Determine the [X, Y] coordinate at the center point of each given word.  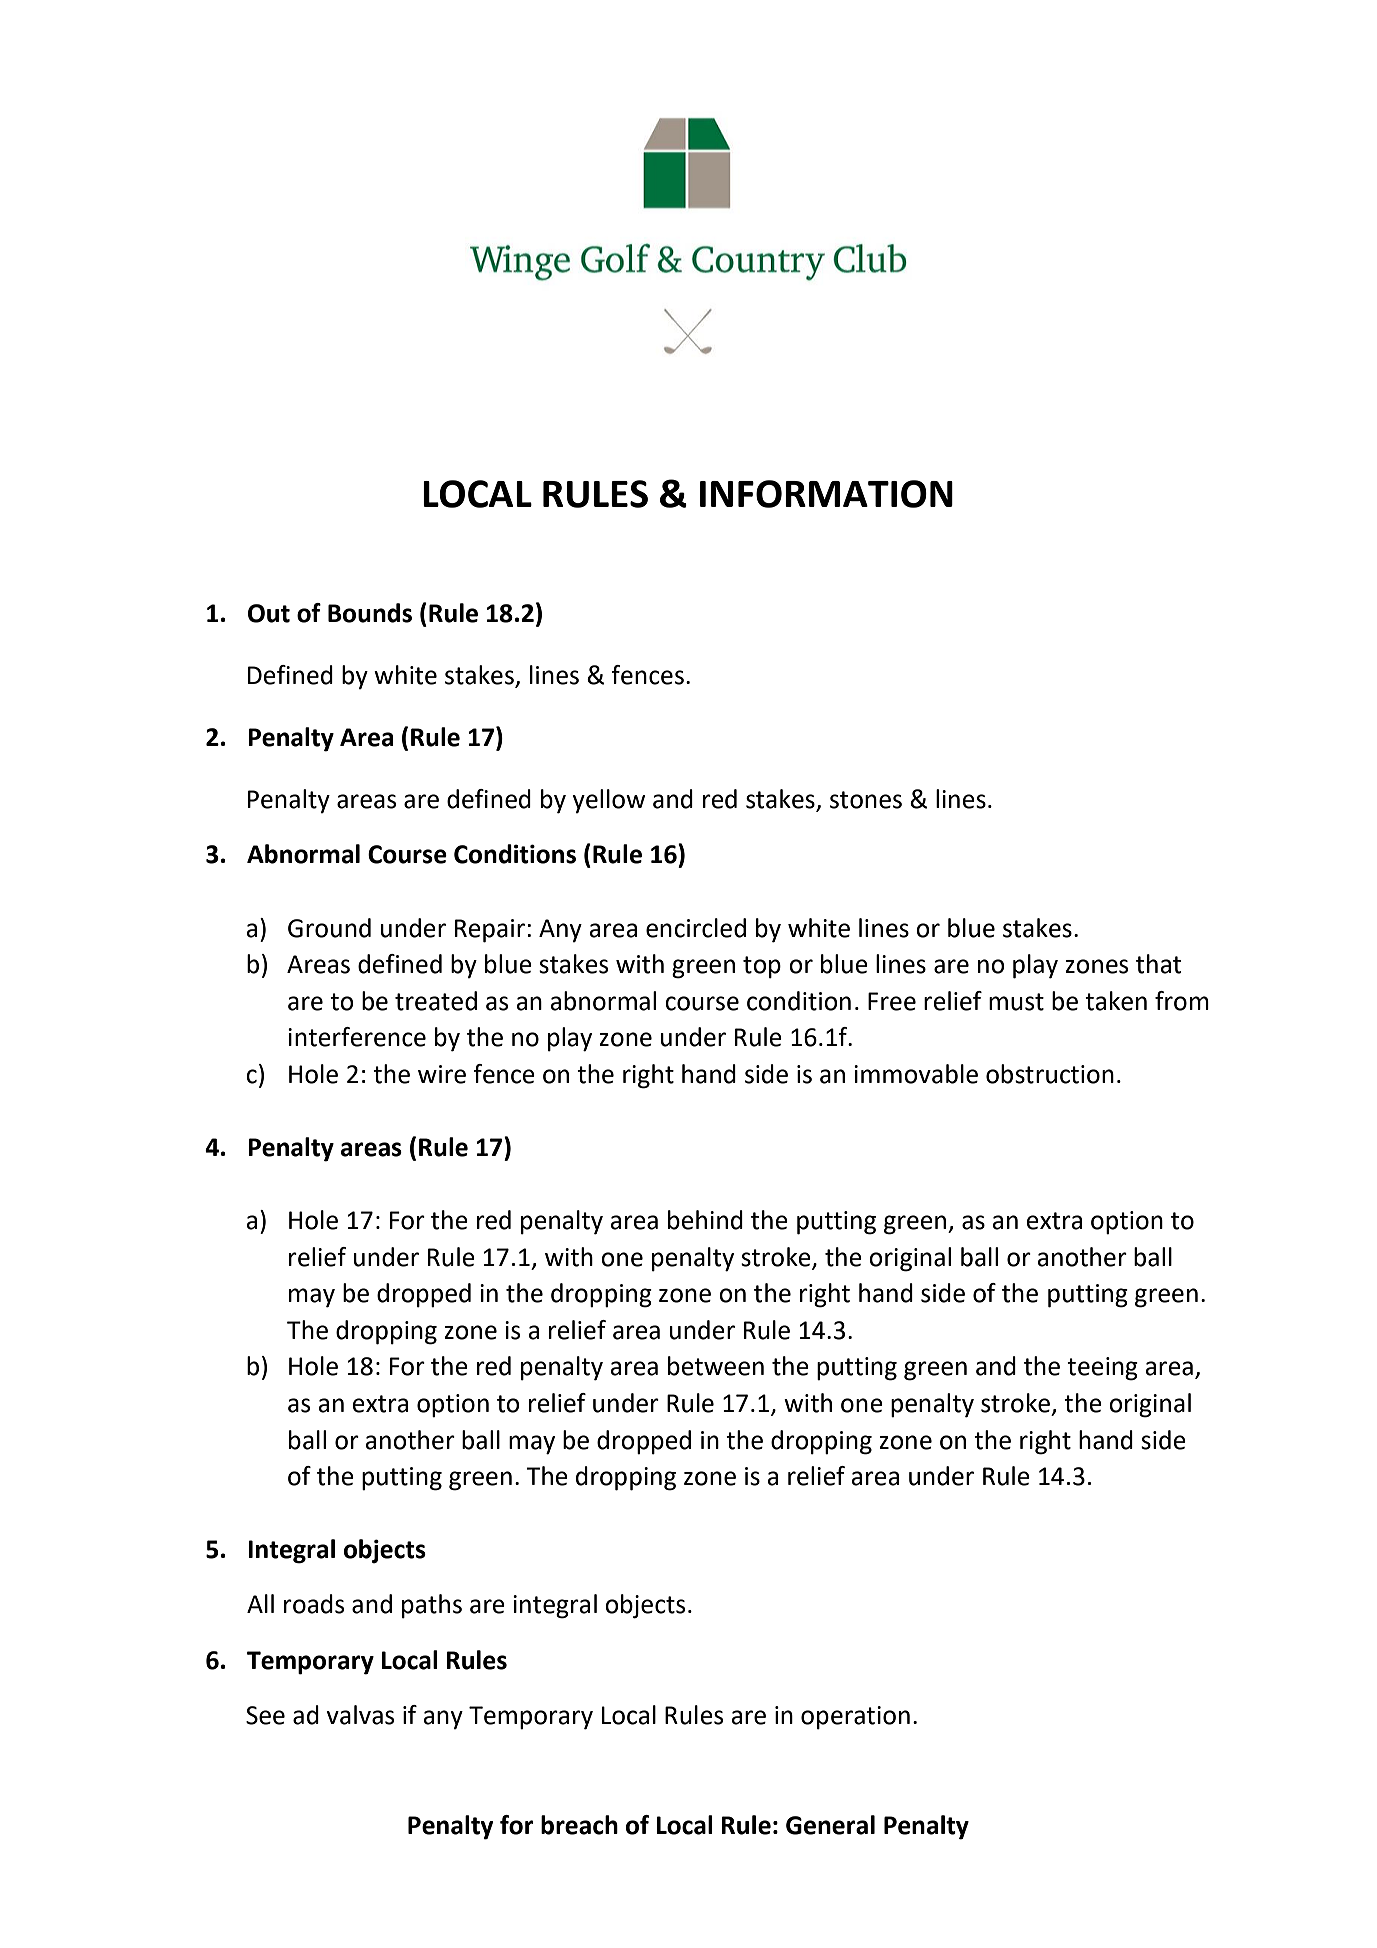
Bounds [370, 613]
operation [855, 1718]
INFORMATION [826, 494]
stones [866, 800]
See [265, 1715]
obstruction [1050, 1074]
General [830, 1825]
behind [705, 1220]
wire [442, 1074]
